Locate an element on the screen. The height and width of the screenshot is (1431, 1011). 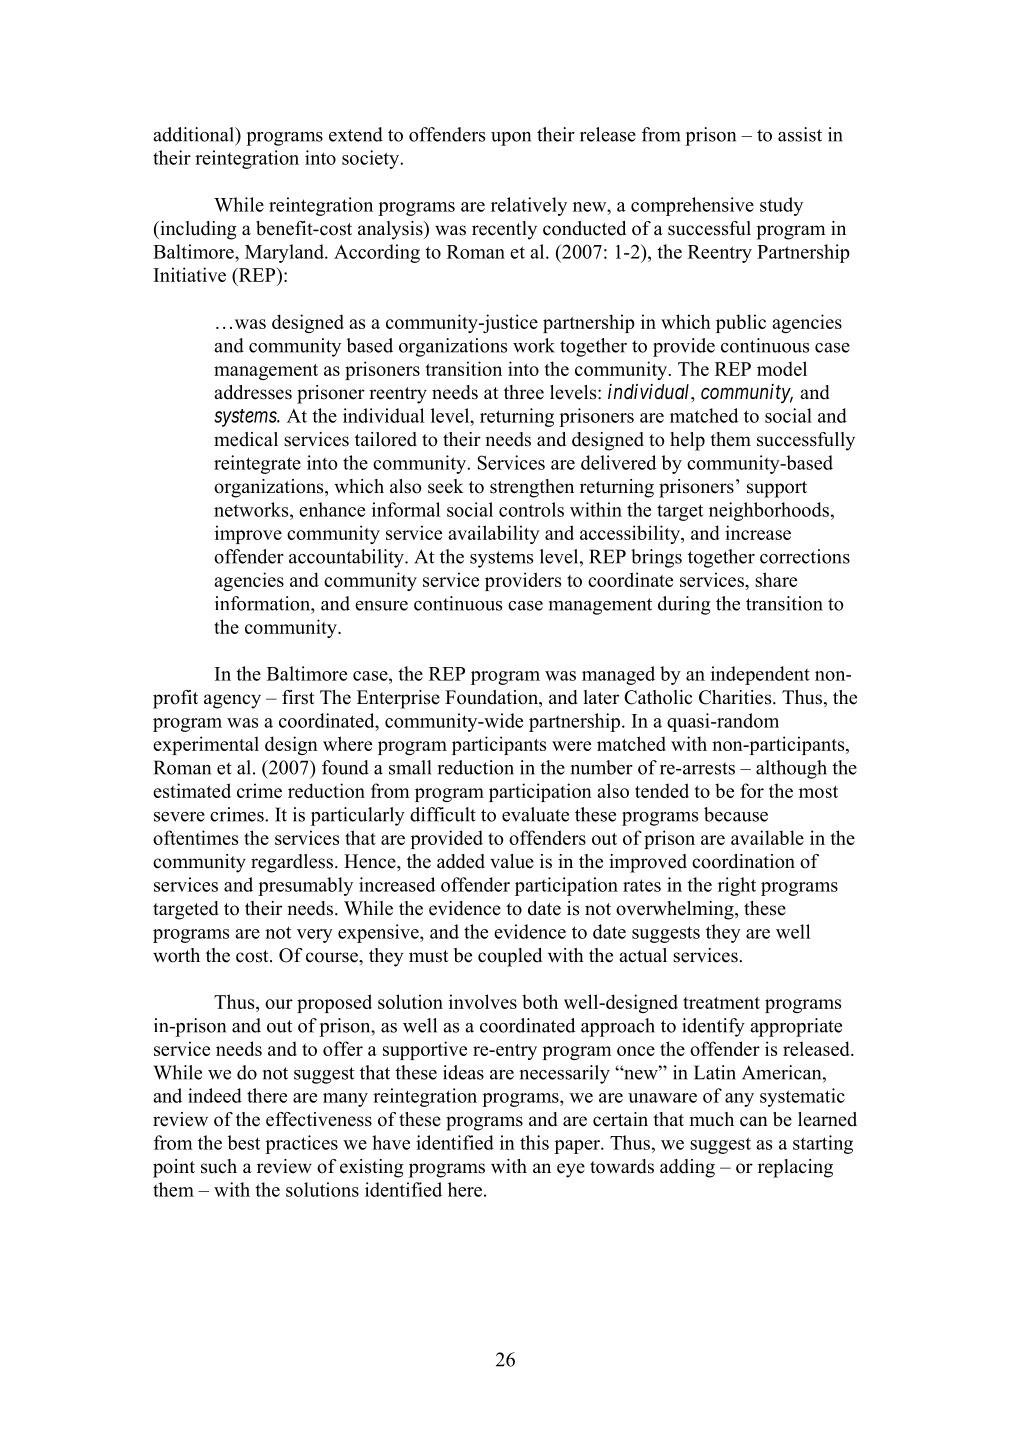
neighborhoods is located at coordinates (769, 511).
